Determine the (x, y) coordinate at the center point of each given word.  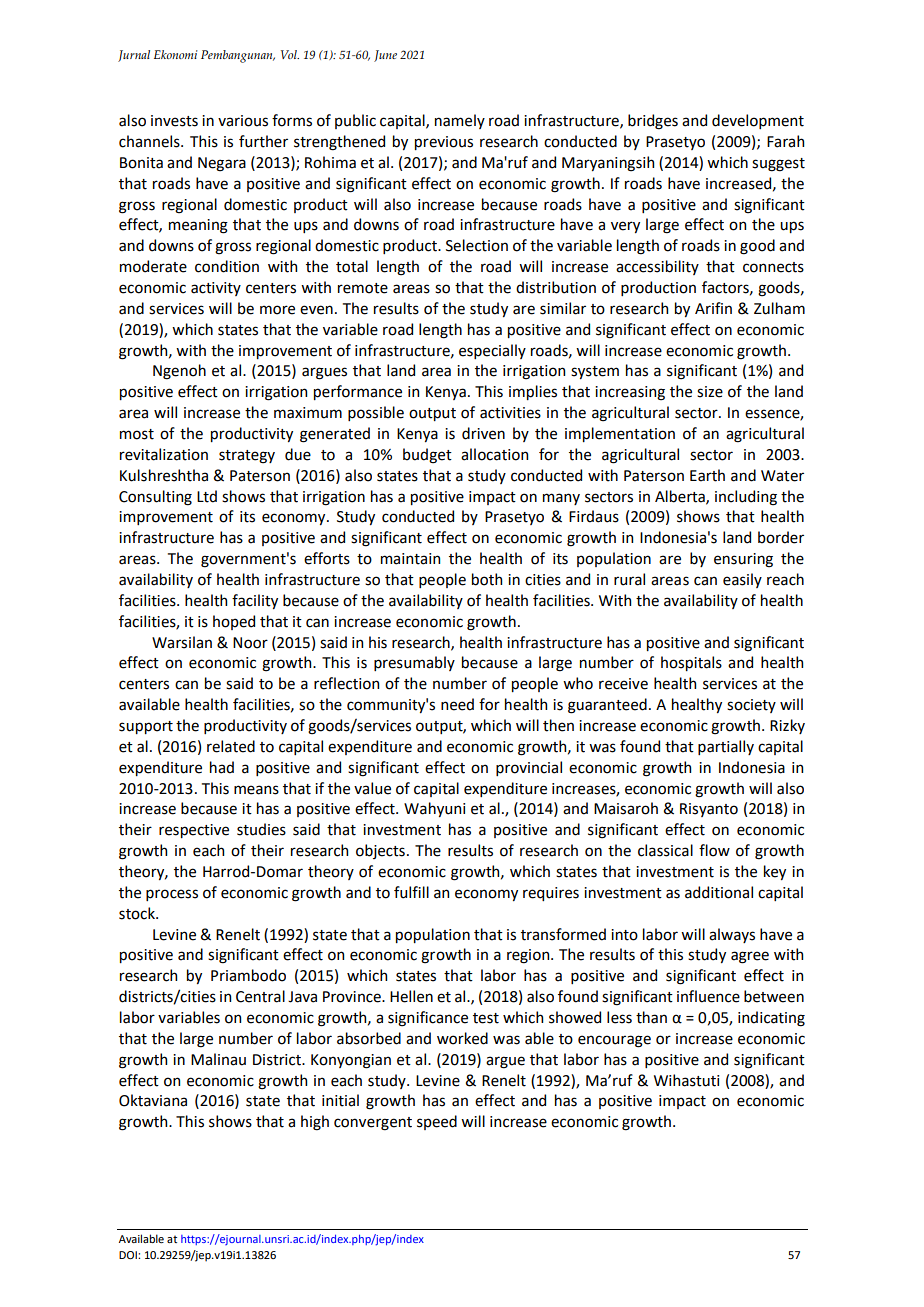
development (758, 121)
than (651, 1017)
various (243, 121)
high (315, 1123)
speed (437, 1122)
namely (460, 121)
